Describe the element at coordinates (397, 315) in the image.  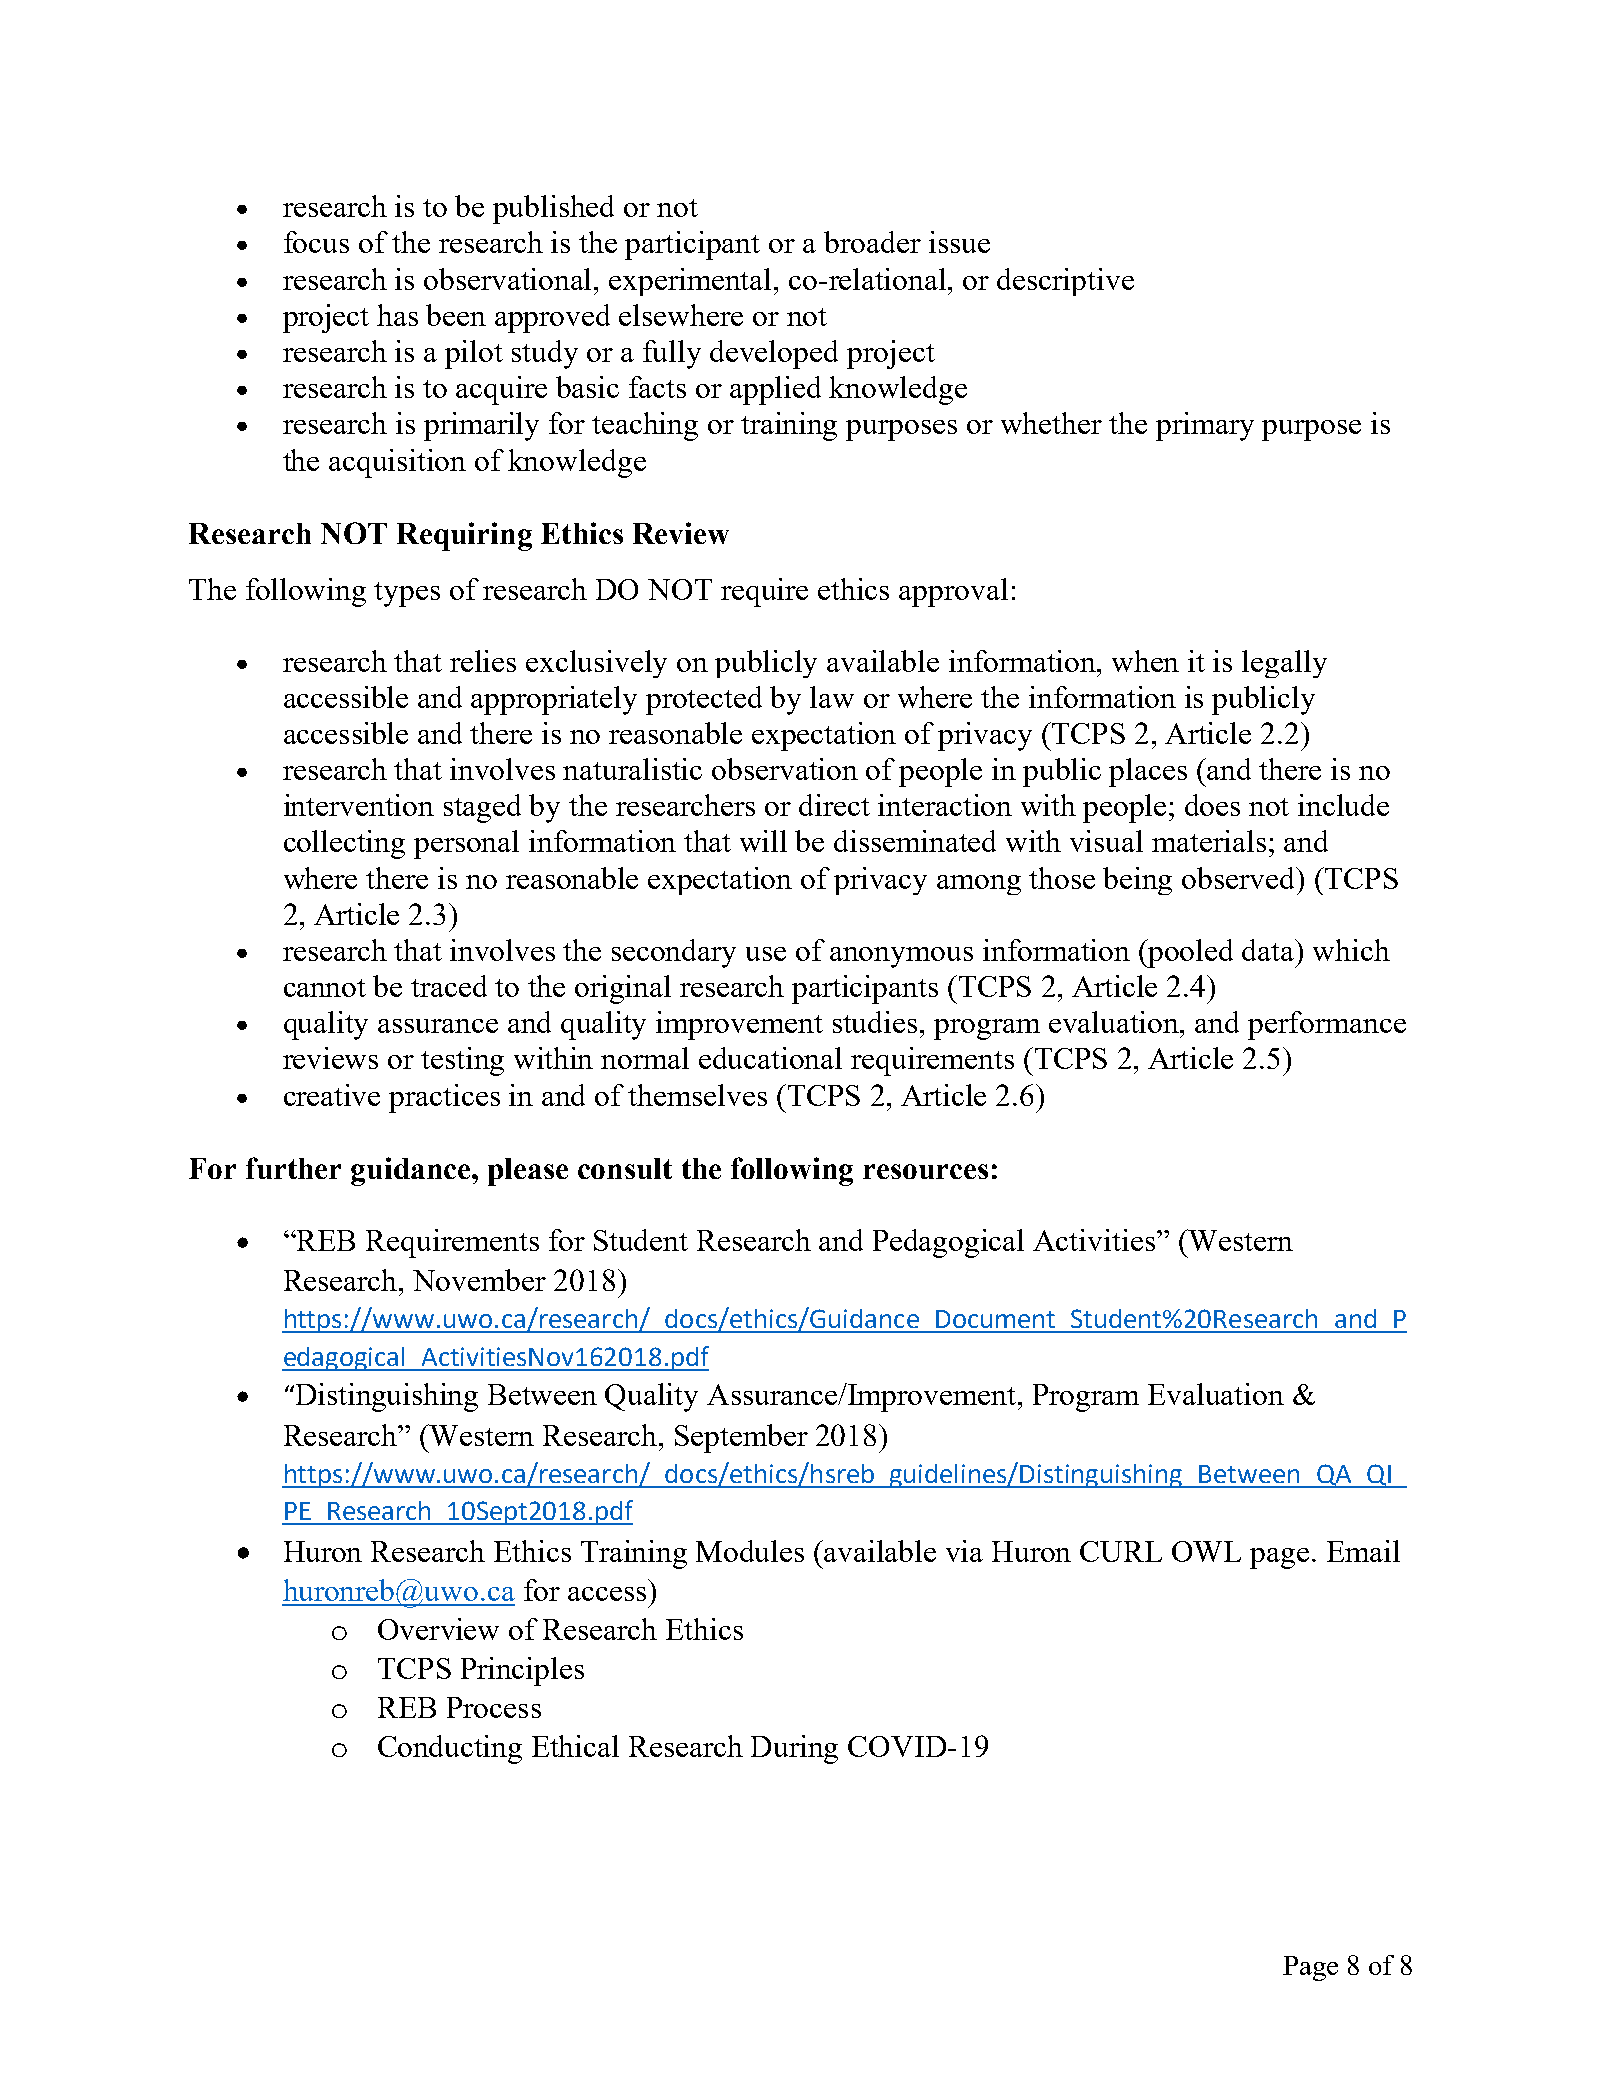
I see `has` at that location.
